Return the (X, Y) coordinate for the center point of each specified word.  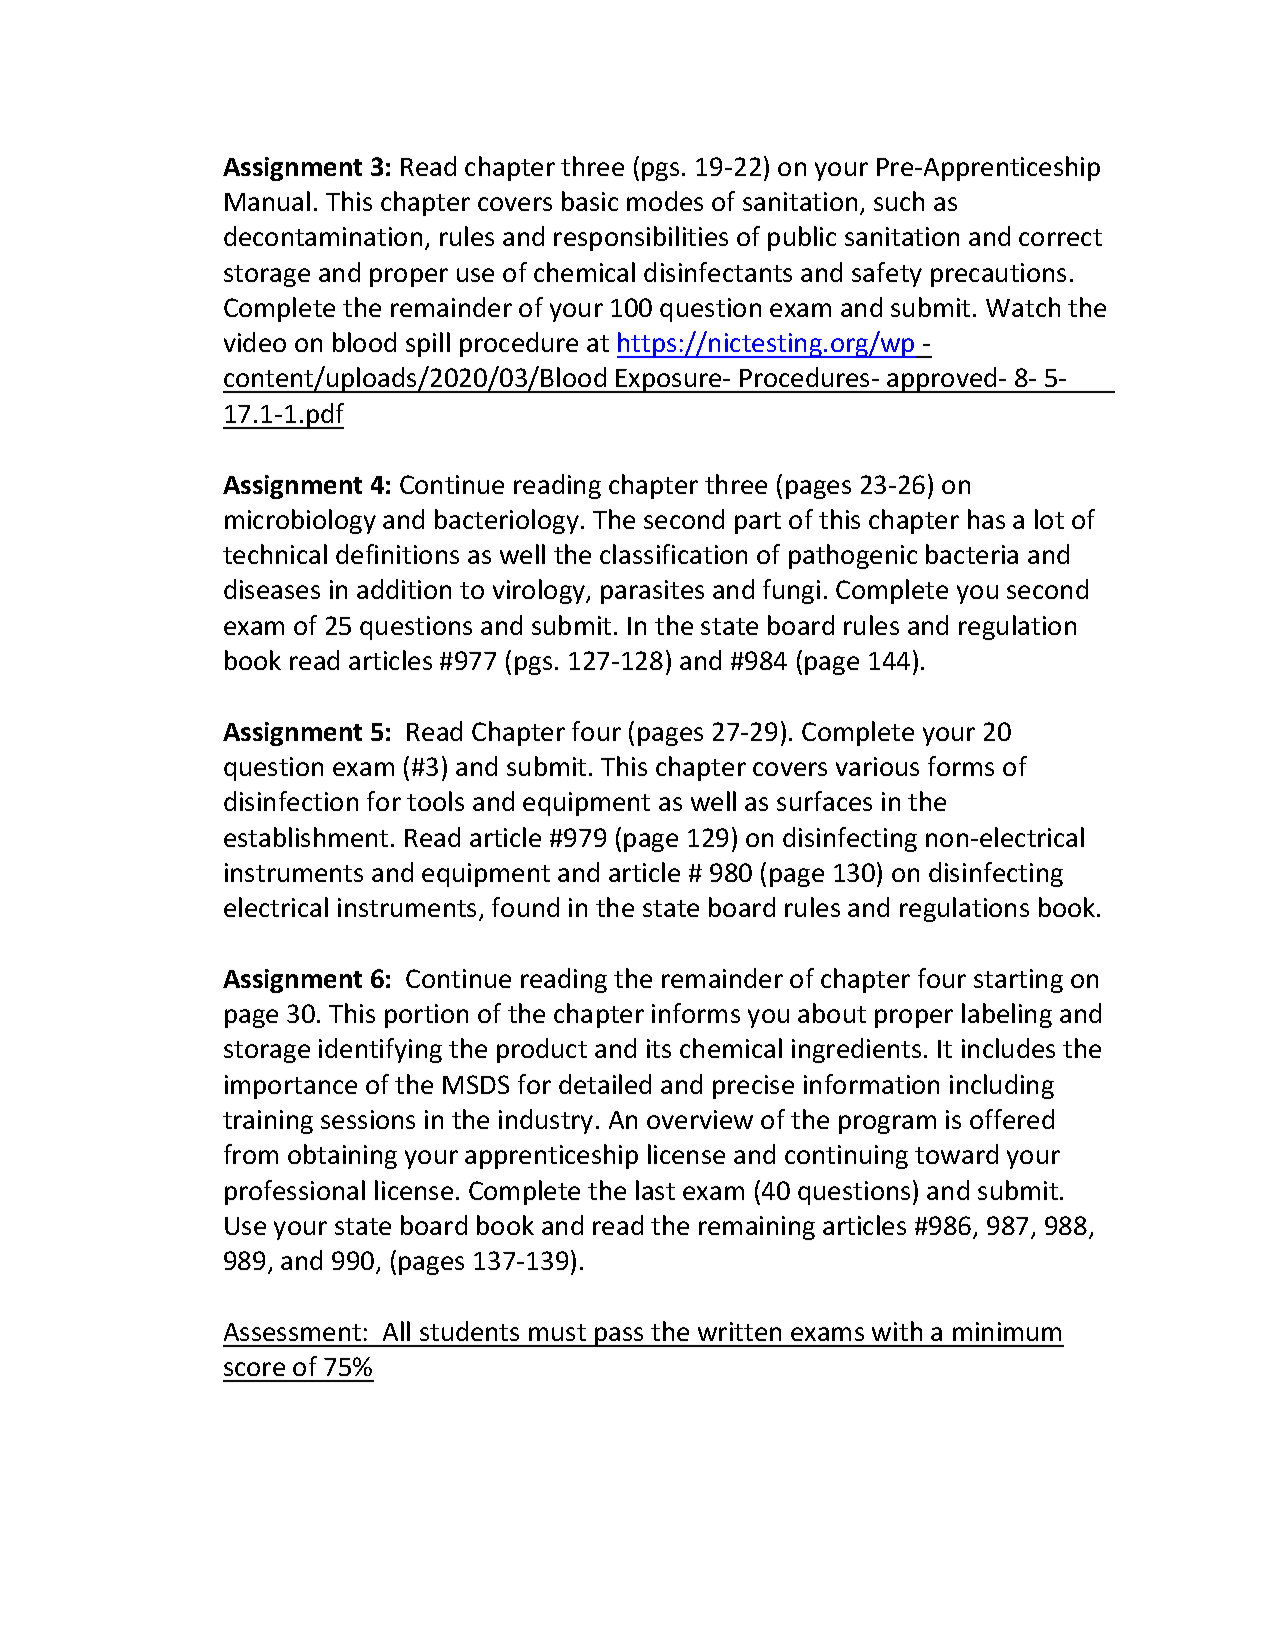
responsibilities (641, 238)
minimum (1007, 1331)
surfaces (824, 801)
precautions (998, 275)
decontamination (323, 236)
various (877, 766)
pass (619, 1337)
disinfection (291, 801)
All (396, 1331)
